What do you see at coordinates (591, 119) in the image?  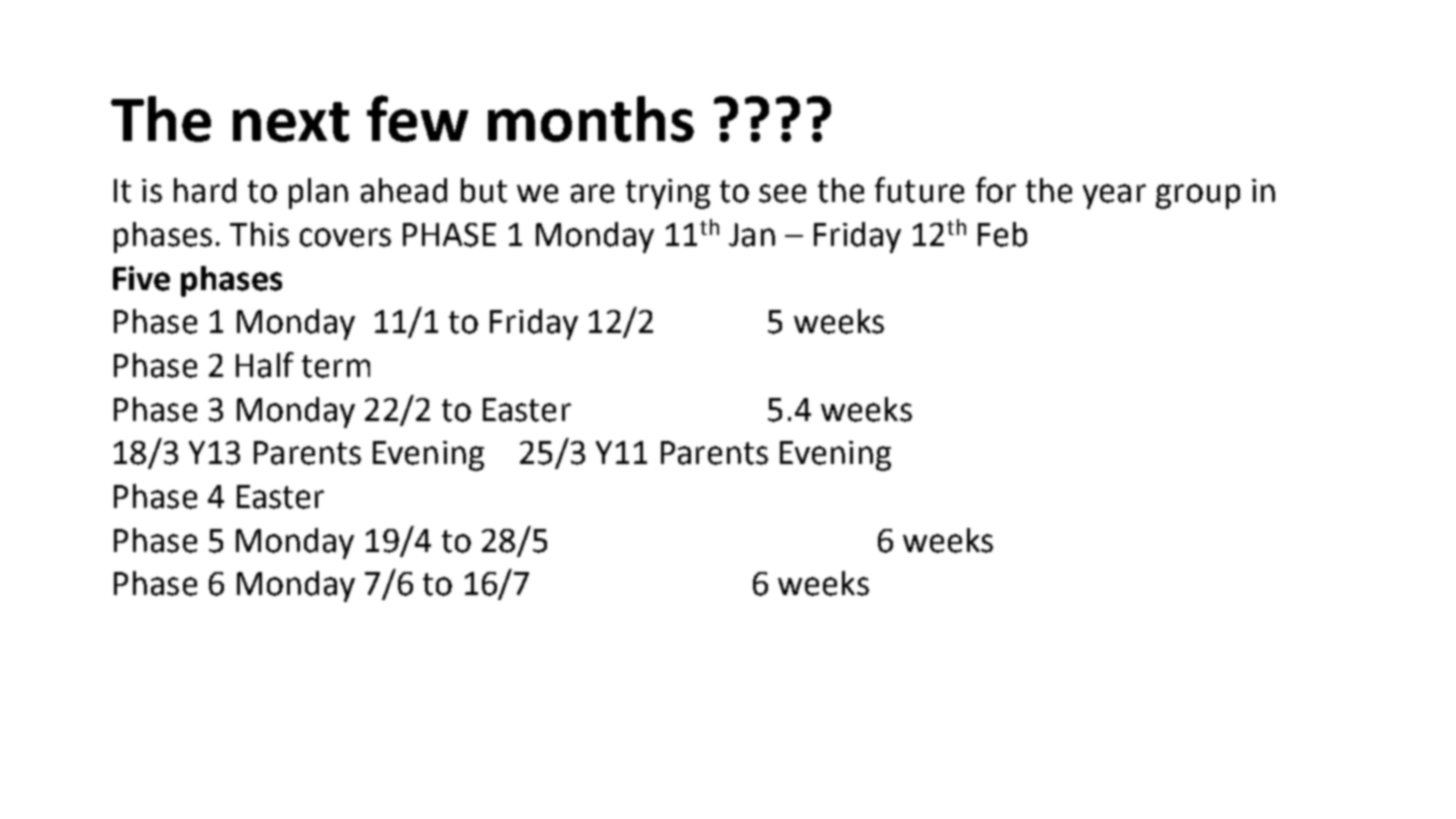 I see `months` at bounding box center [591, 119].
